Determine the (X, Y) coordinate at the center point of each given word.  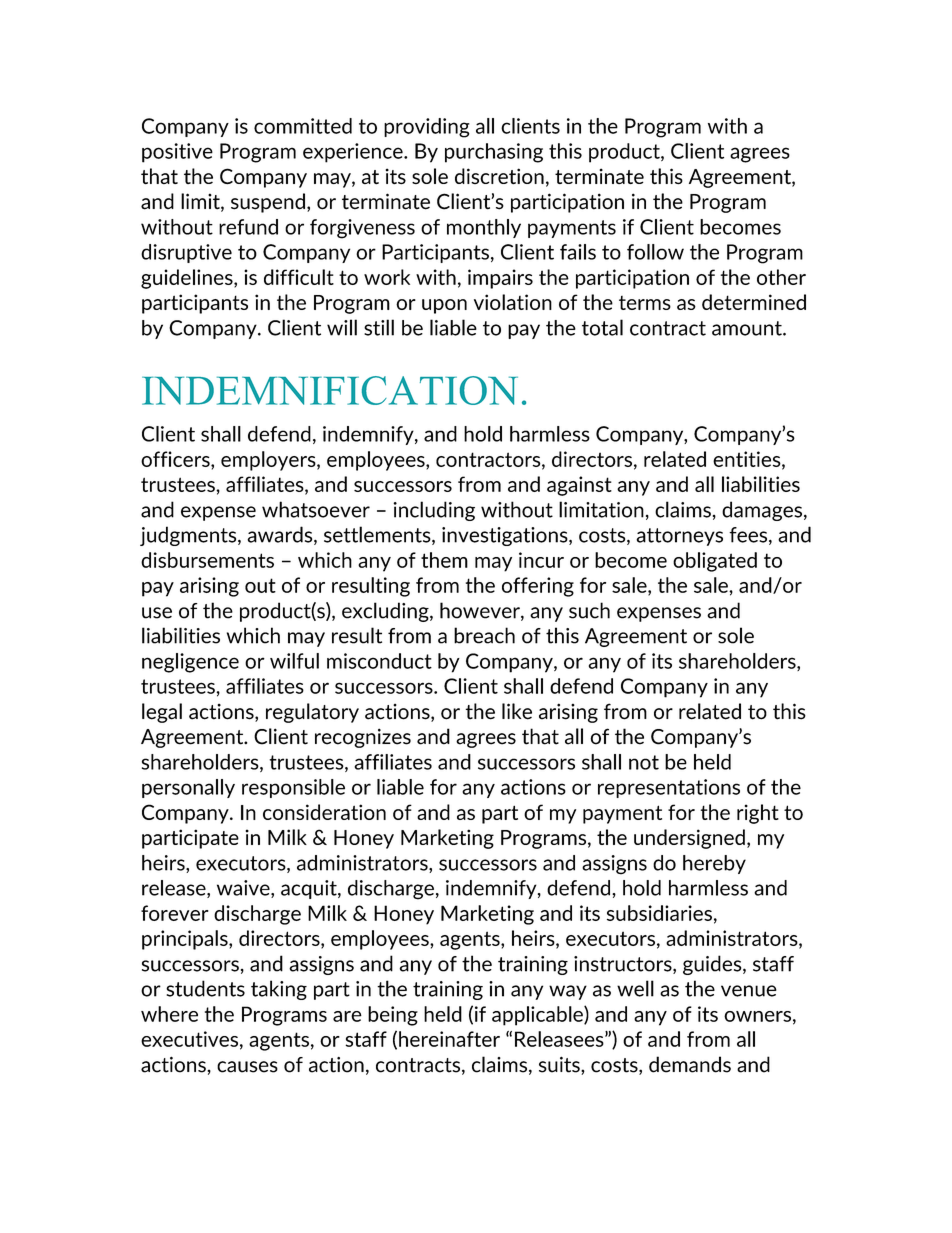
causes (247, 1067)
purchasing (494, 153)
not (644, 762)
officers (176, 459)
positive (177, 153)
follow (655, 252)
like (517, 711)
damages (762, 511)
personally (188, 788)
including (434, 511)
